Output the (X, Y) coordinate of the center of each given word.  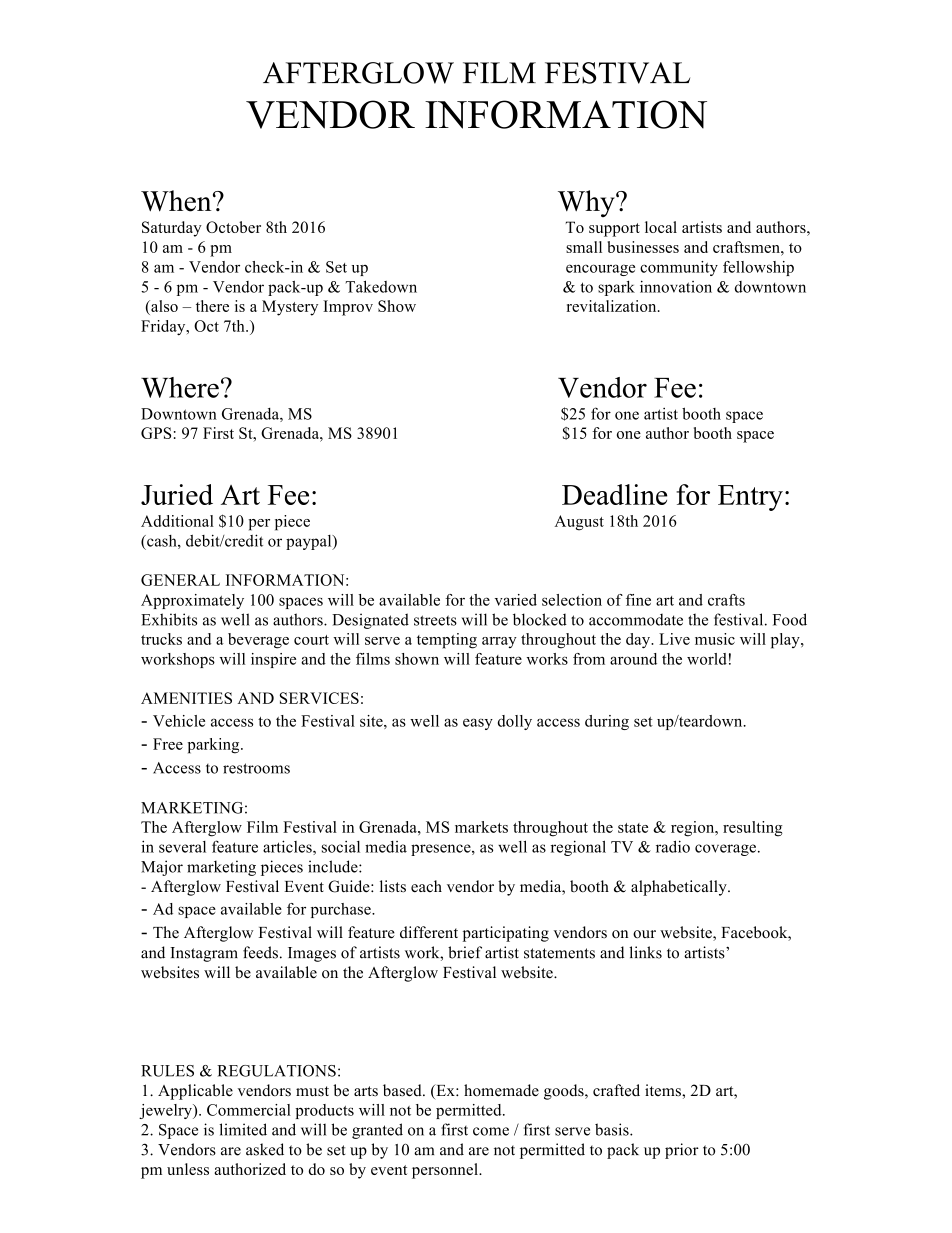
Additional (177, 521)
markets (481, 827)
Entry (750, 498)
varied (516, 600)
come (491, 1131)
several (182, 847)
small (584, 247)
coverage (725, 850)
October (233, 227)
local (661, 227)
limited (243, 1129)
